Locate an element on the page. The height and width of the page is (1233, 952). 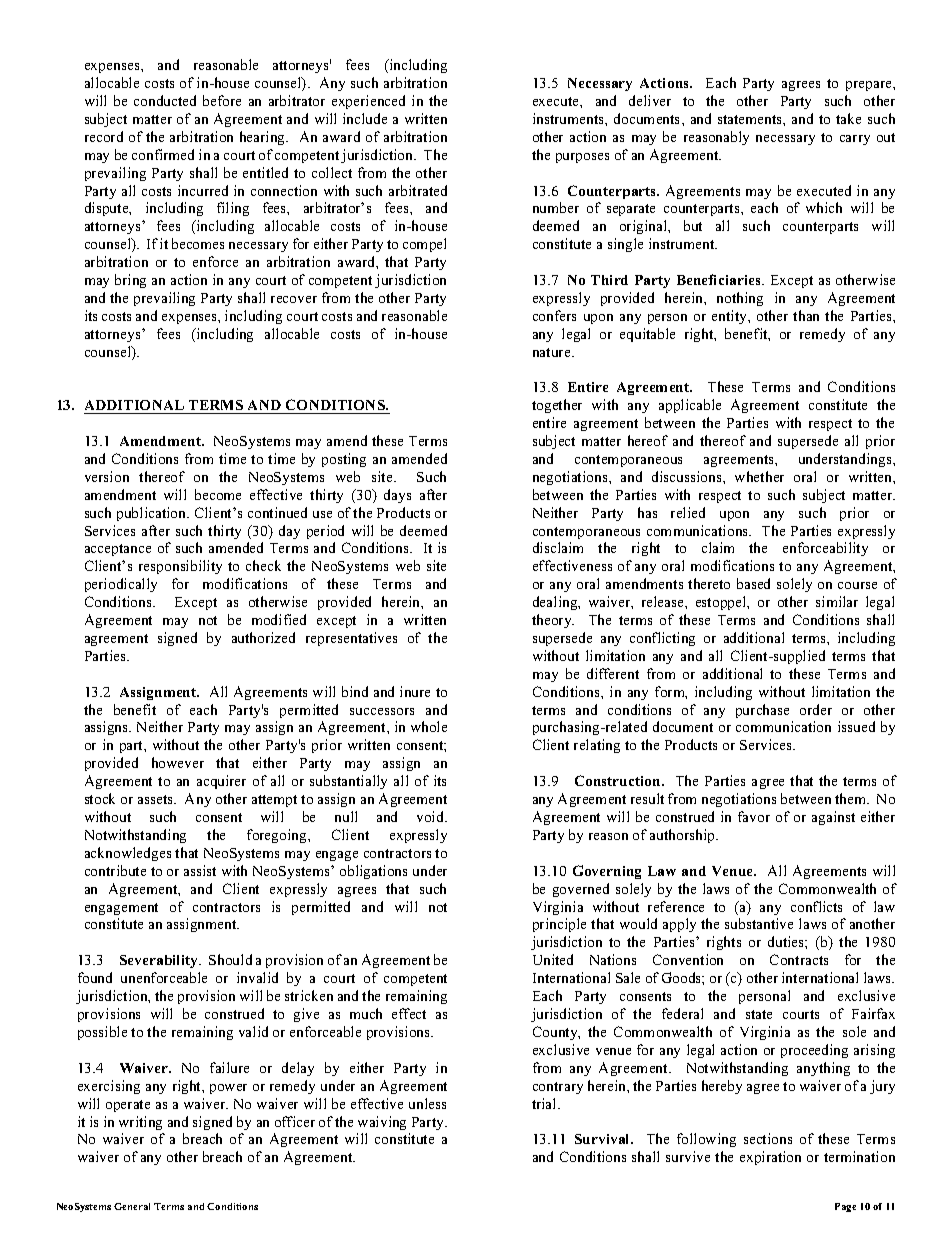
expiration is located at coordinates (770, 1158).
